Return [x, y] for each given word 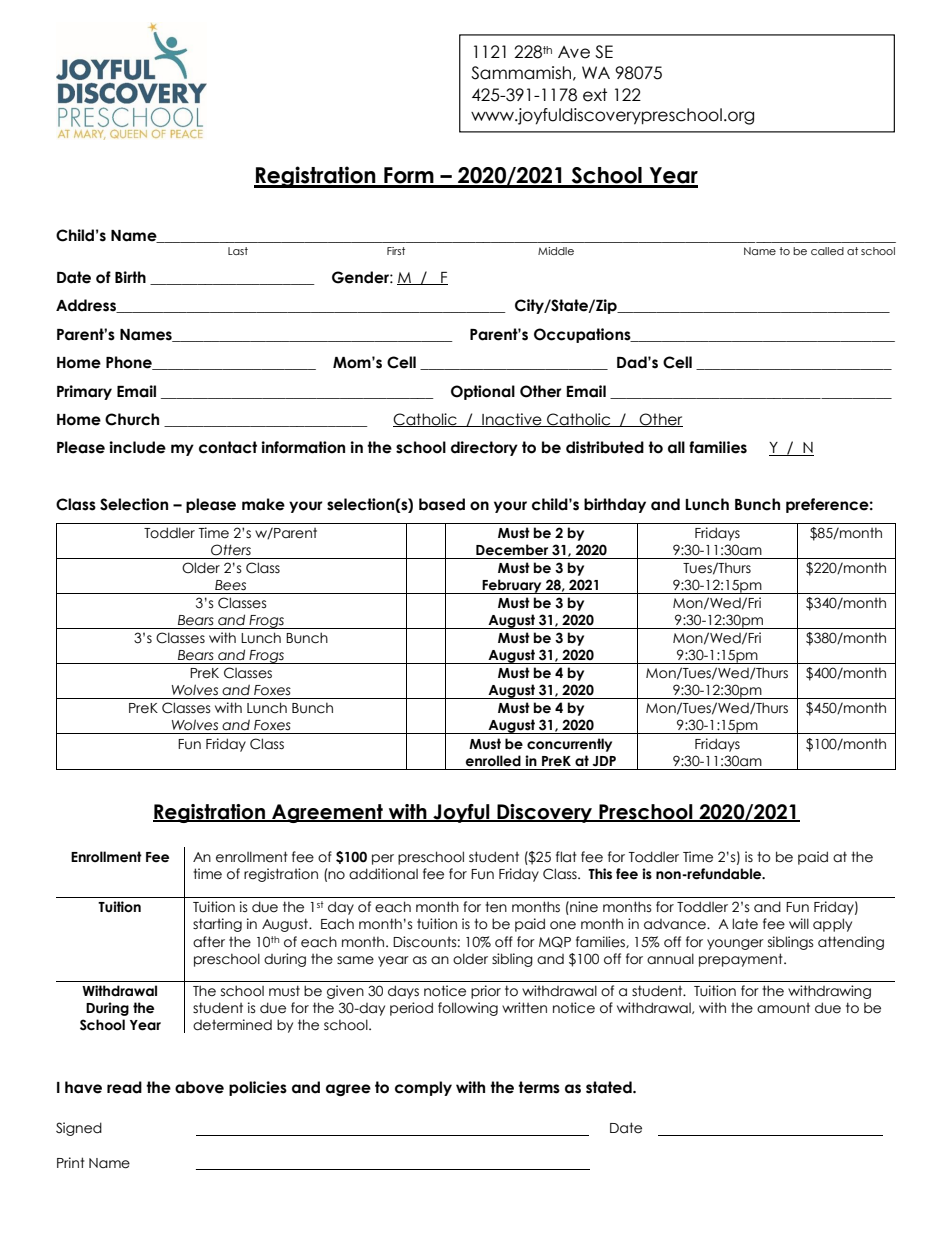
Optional [483, 392]
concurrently [569, 745]
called [827, 251]
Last [238, 251]
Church [132, 419]
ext [595, 95]
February [512, 586]
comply [423, 1088]
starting [217, 925]
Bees [230, 585]
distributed [605, 447]
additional [383, 874]
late [745, 924]
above [199, 1087]
